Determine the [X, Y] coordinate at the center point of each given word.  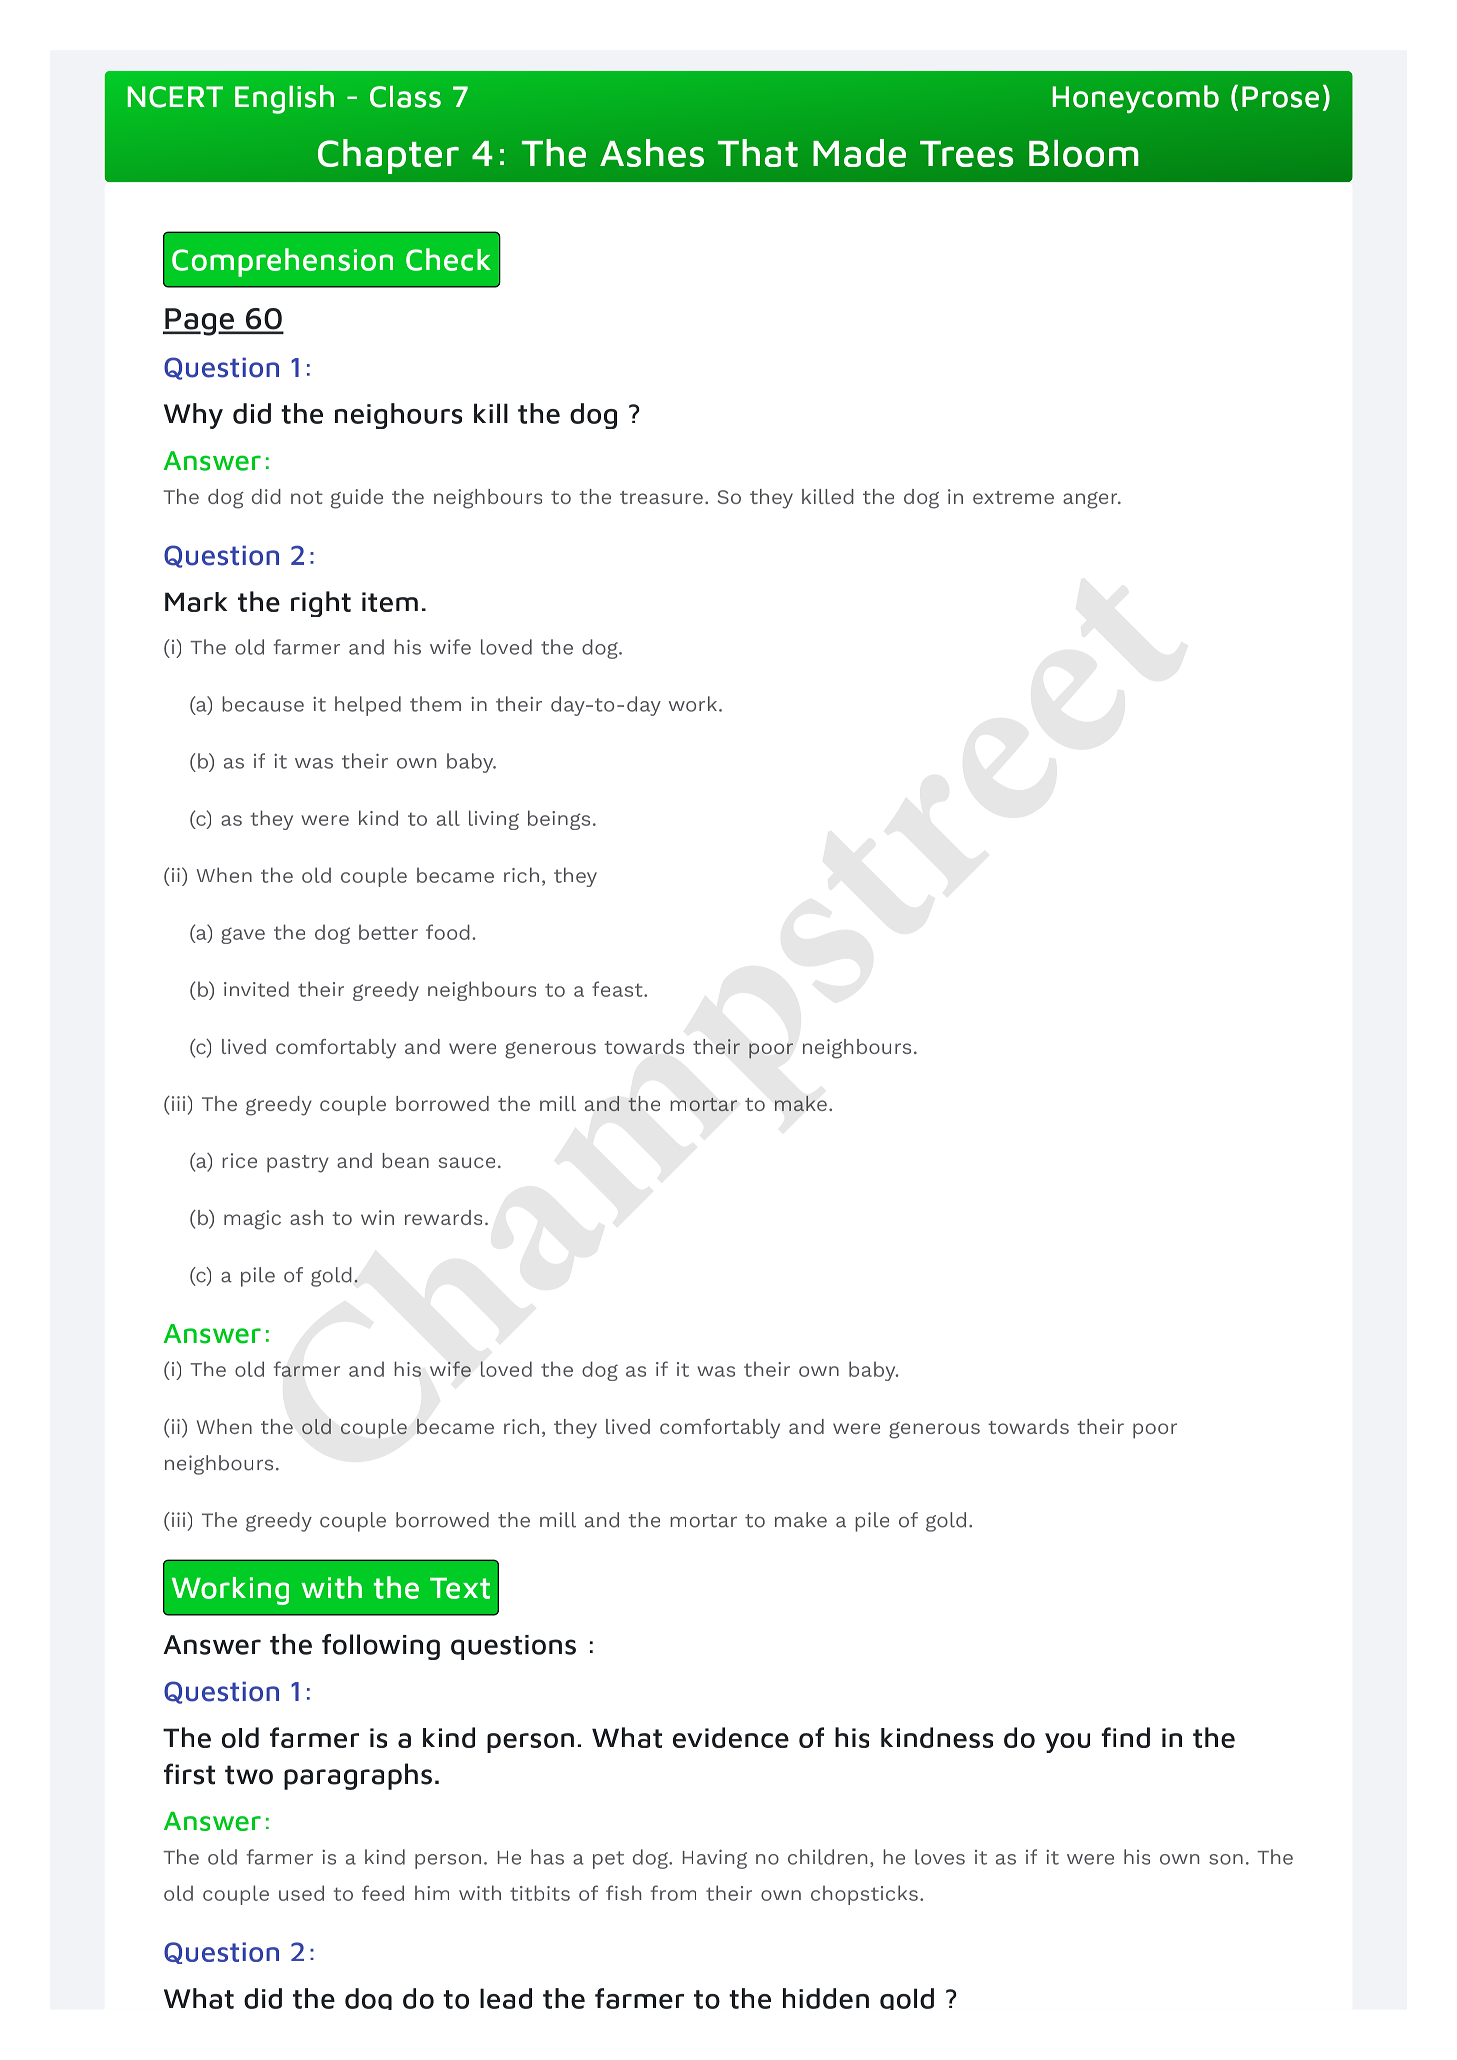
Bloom [1084, 153]
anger [1091, 500]
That [758, 153]
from [673, 1893]
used [301, 1893]
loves [940, 1857]
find [1125, 1737]
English [284, 99]
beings [559, 820]
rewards [443, 1217]
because [263, 704]
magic [252, 1220]
